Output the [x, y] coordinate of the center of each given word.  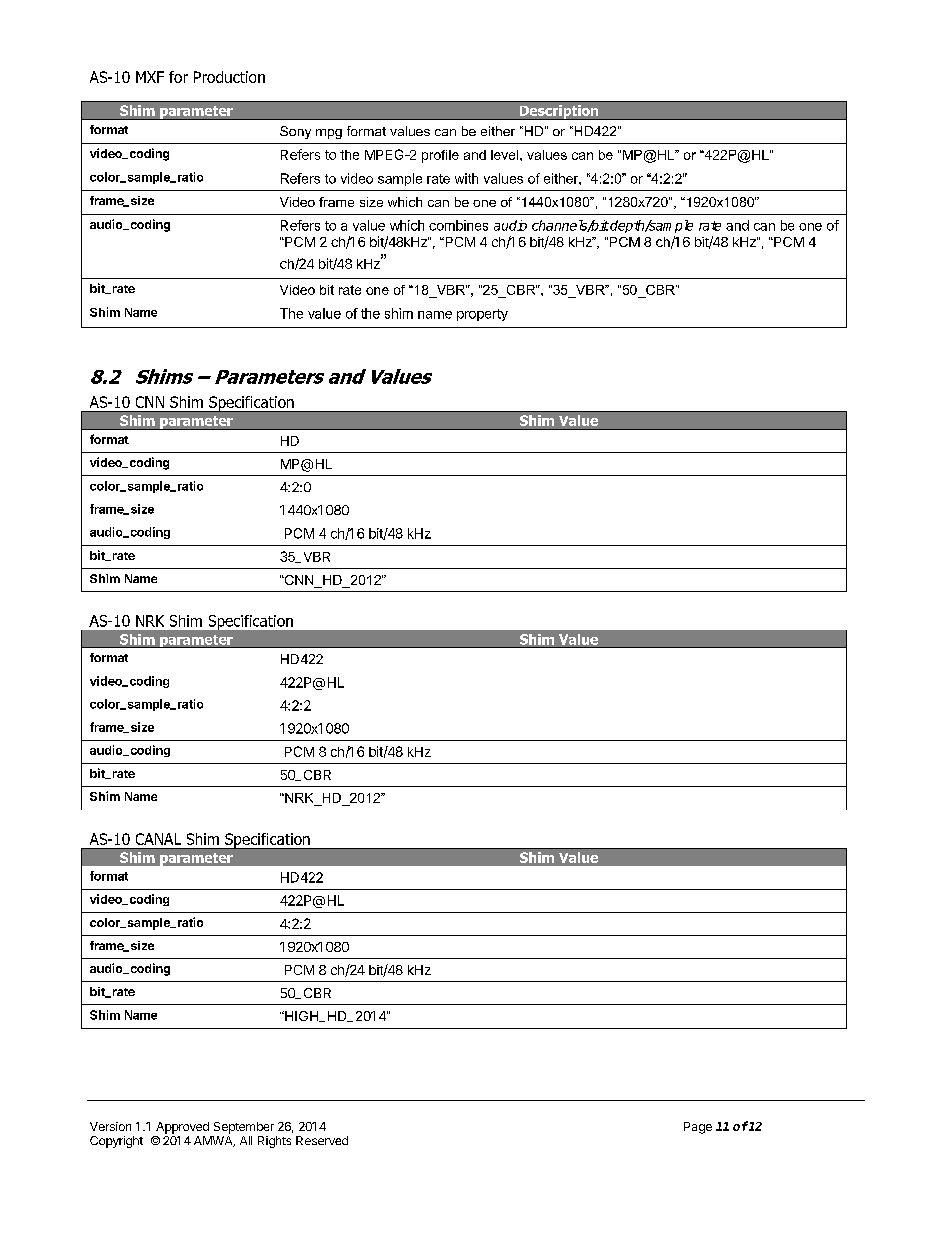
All [246, 1140]
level [506, 155]
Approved [182, 1128]
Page [698, 1128]
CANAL [158, 839]
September [244, 1128]
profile [440, 156]
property [482, 315]
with [466, 178]
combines [458, 225]
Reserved [322, 1140]
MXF [150, 77]
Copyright [116, 1142]
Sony [295, 132]
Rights [274, 1142]
